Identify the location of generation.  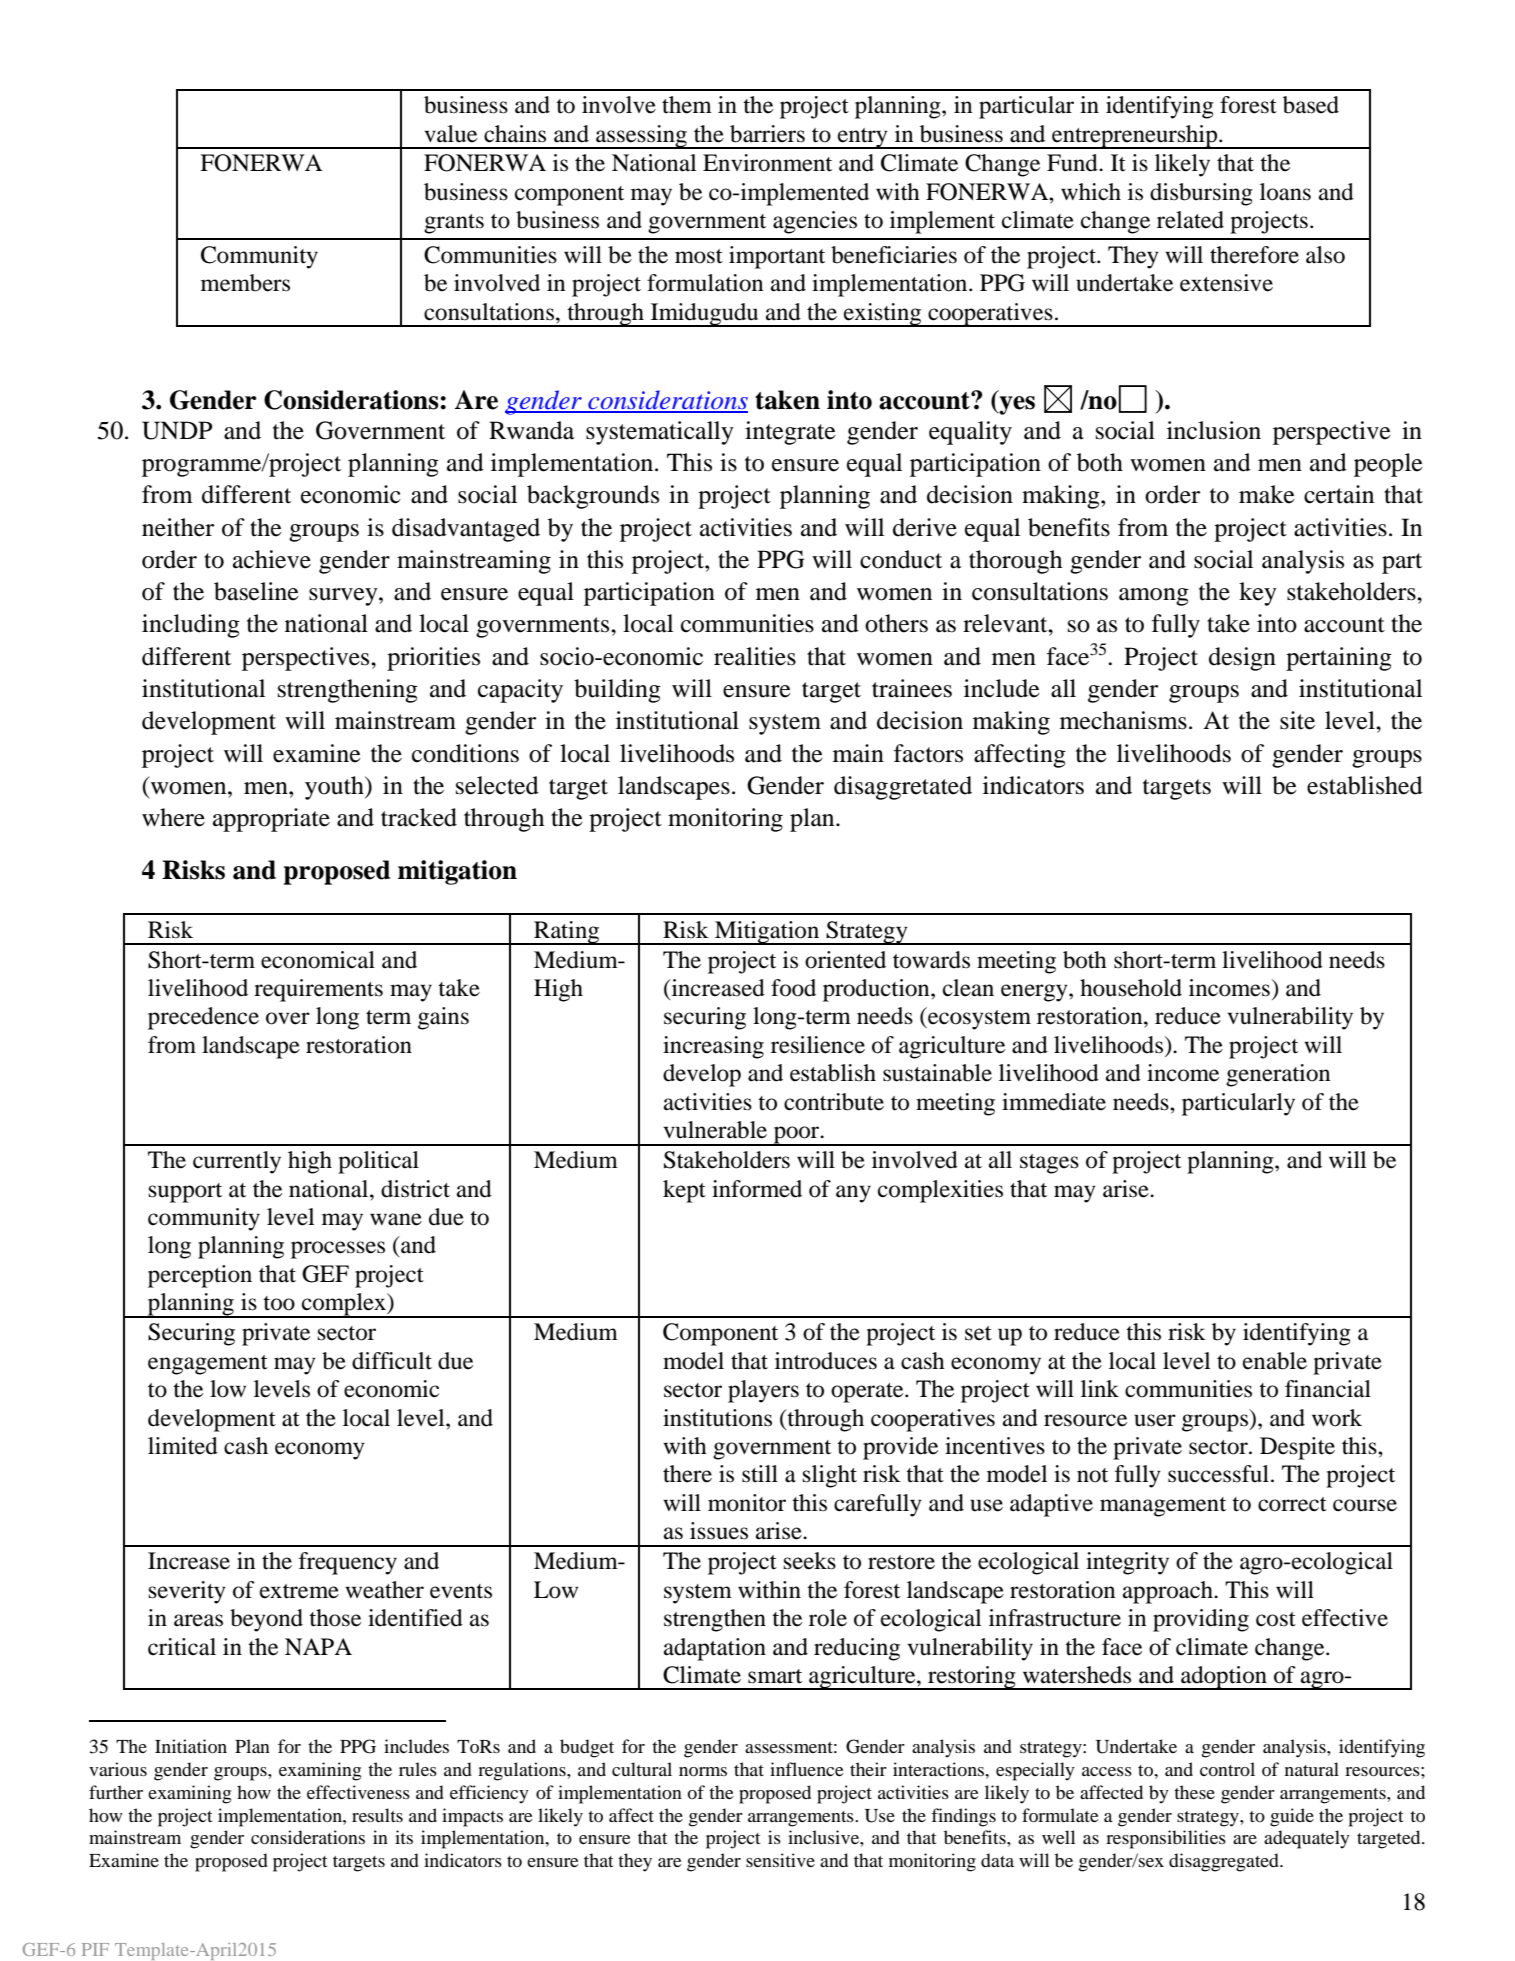
(1278, 1075).
